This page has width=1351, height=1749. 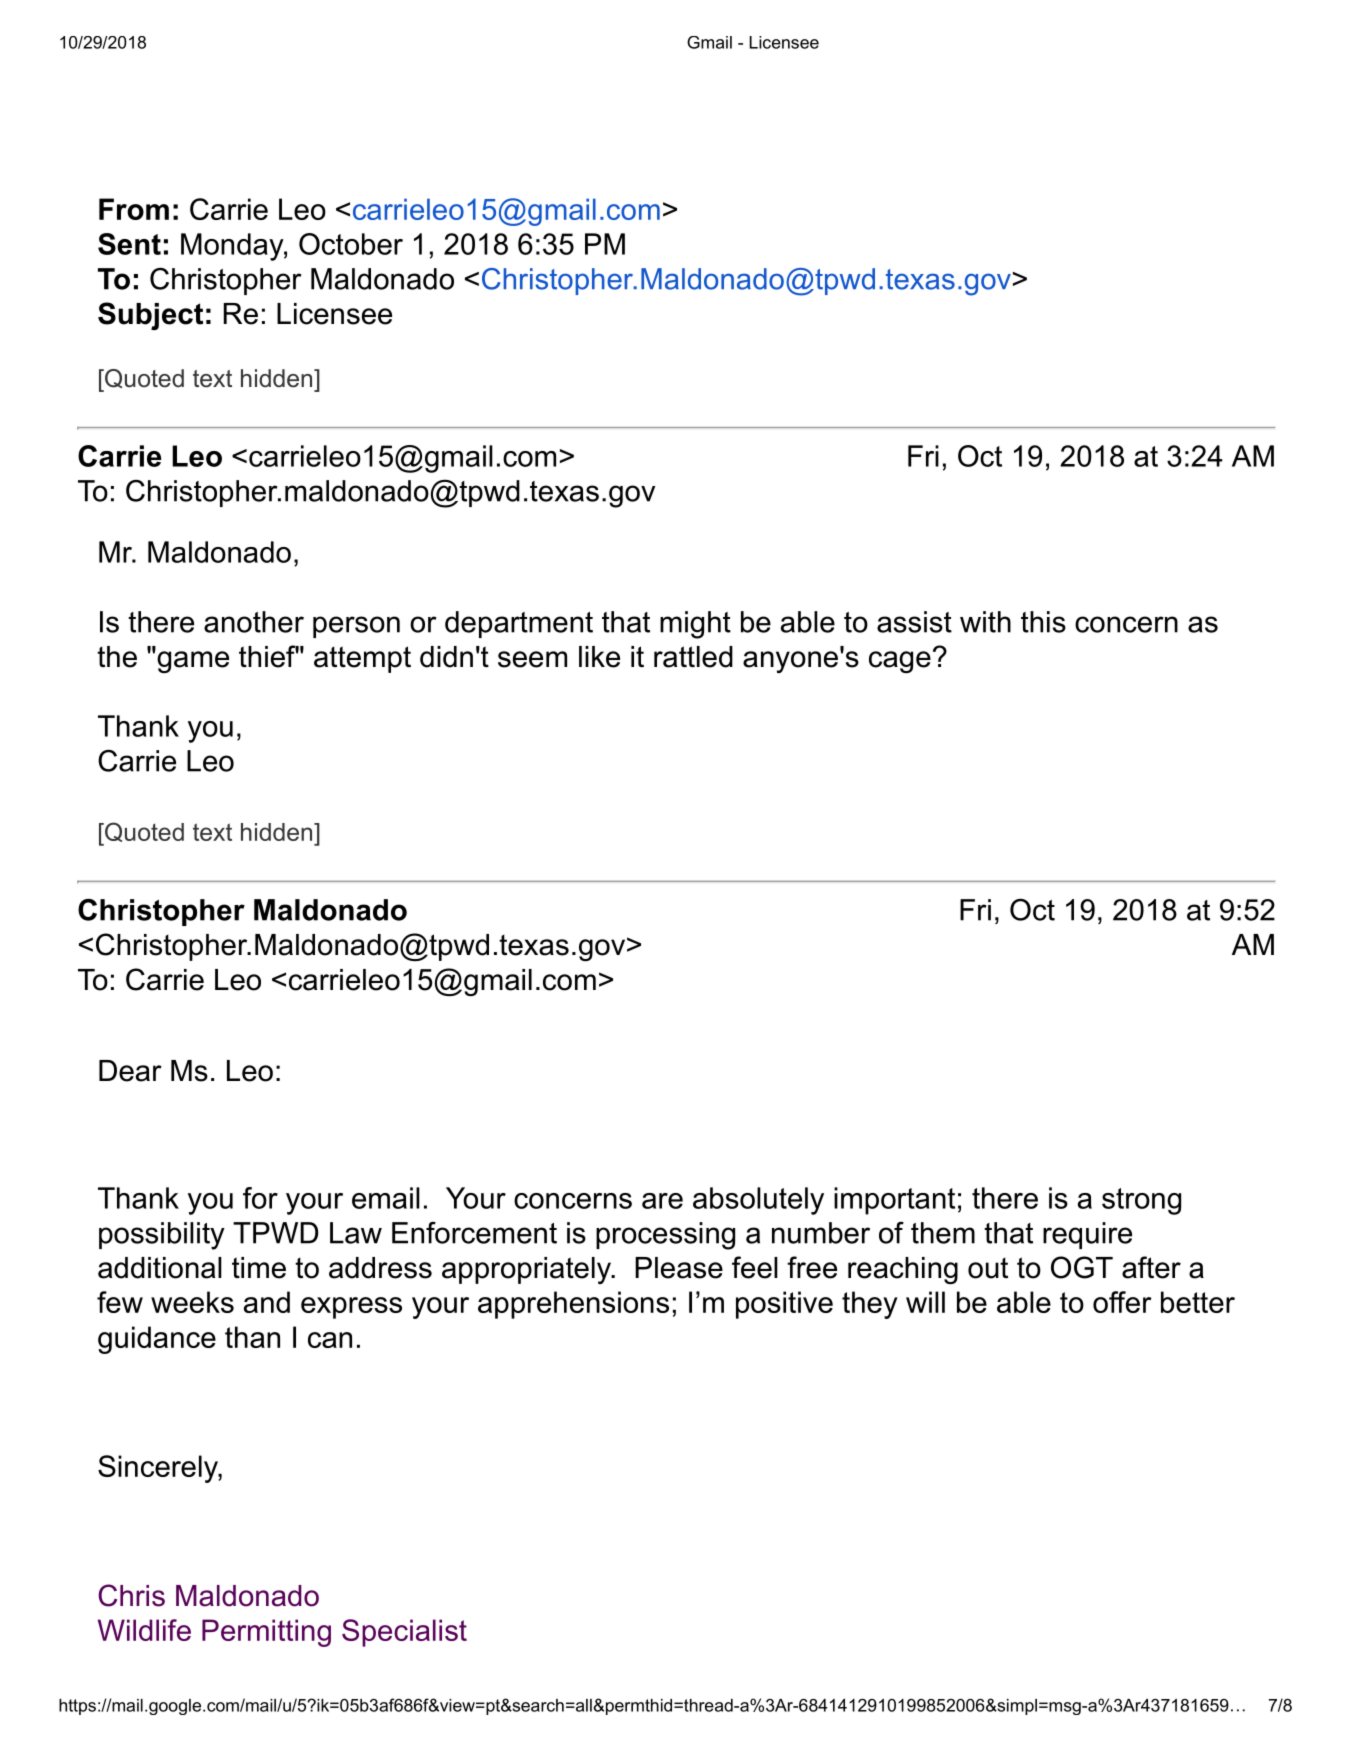 What do you see at coordinates (1043, 622) in the page?
I see `this` at bounding box center [1043, 622].
